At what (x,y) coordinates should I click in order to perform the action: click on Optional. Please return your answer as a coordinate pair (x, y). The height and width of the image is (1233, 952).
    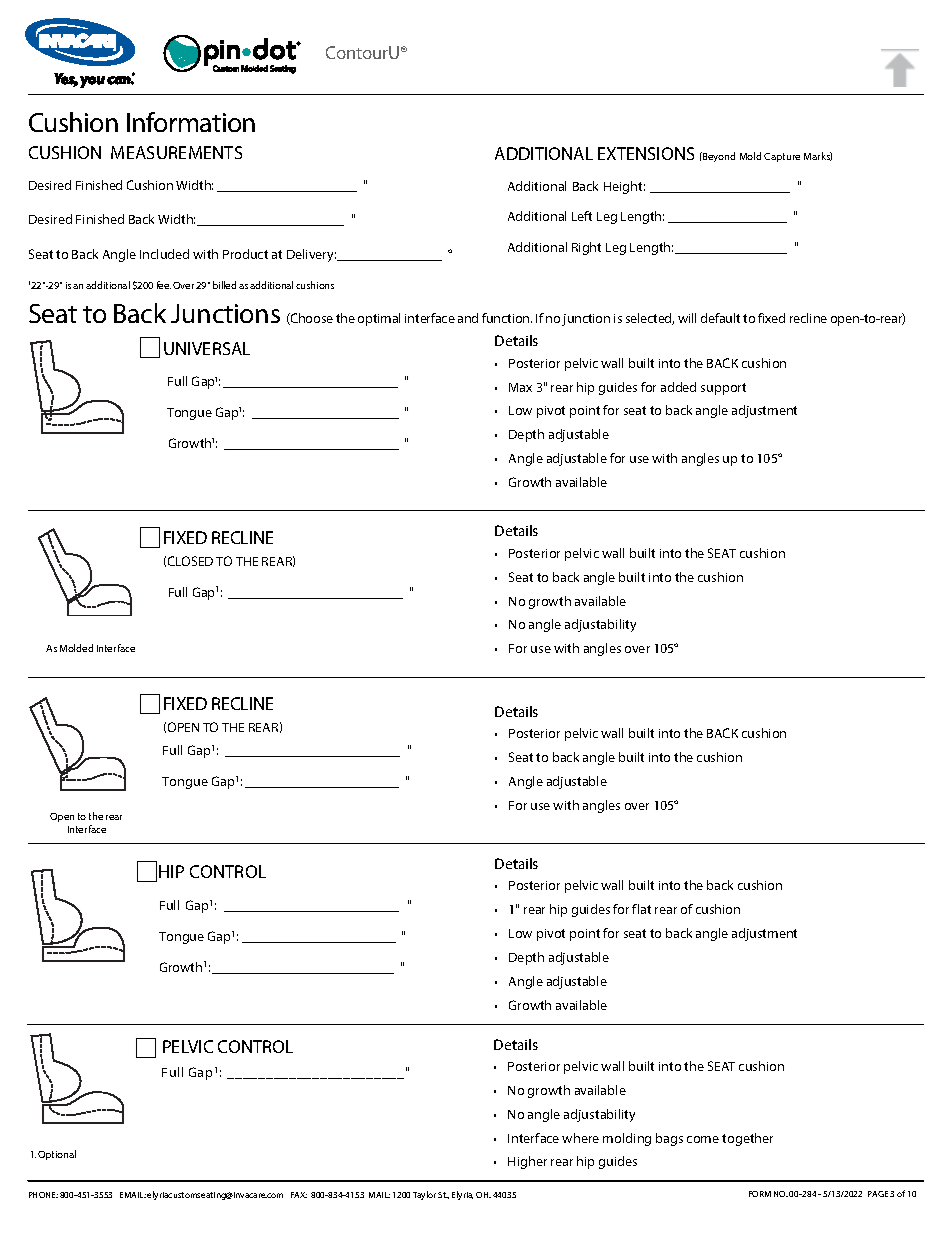
    Looking at the image, I should click on (57, 1155).
